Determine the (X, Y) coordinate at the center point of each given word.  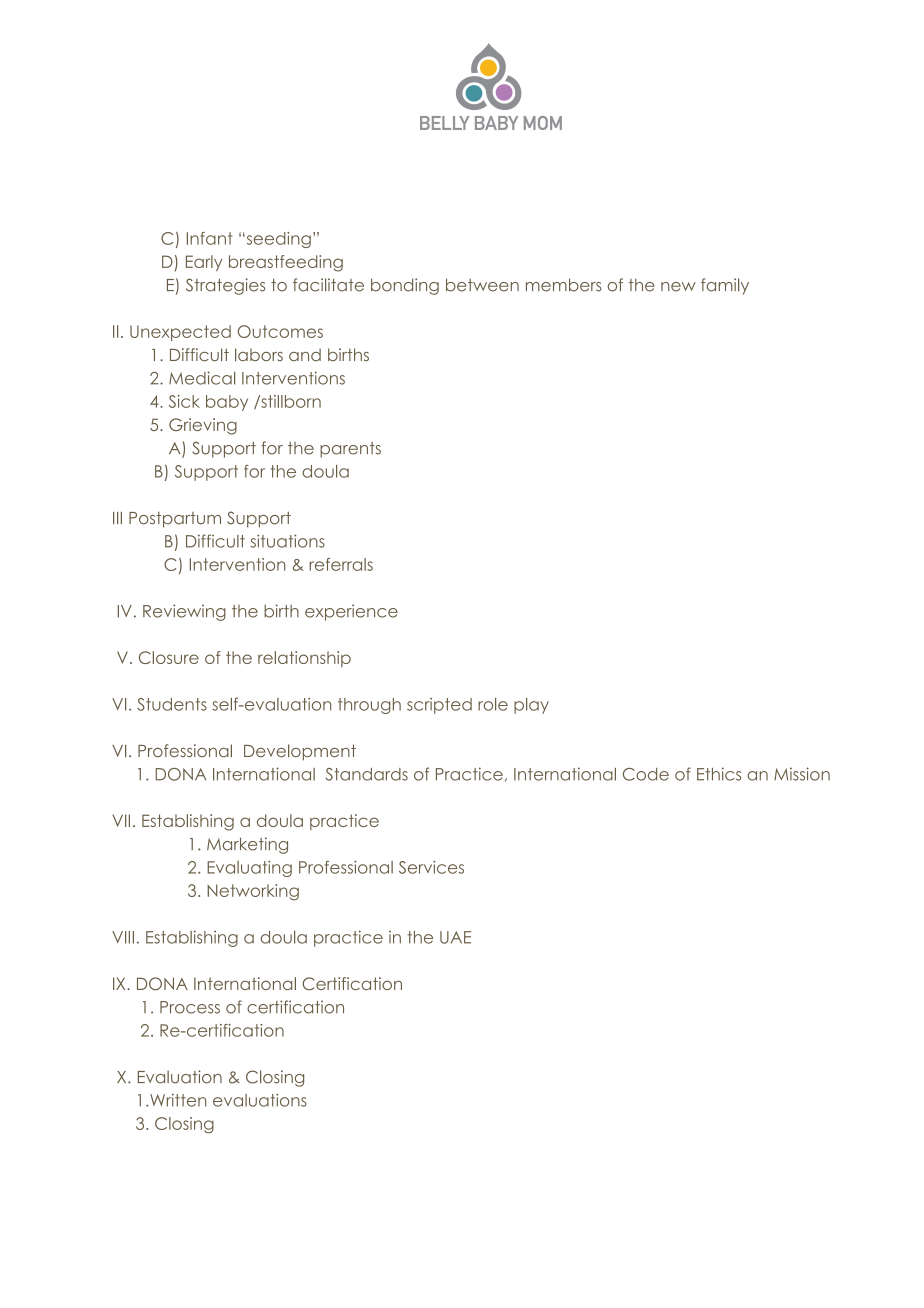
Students (172, 704)
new (678, 287)
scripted (439, 706)
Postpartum (175, 520)
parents (350, 450)
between (482, 285)
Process (190, 1007)
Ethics (719, 774)
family (725, 286)
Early (204, 263)
